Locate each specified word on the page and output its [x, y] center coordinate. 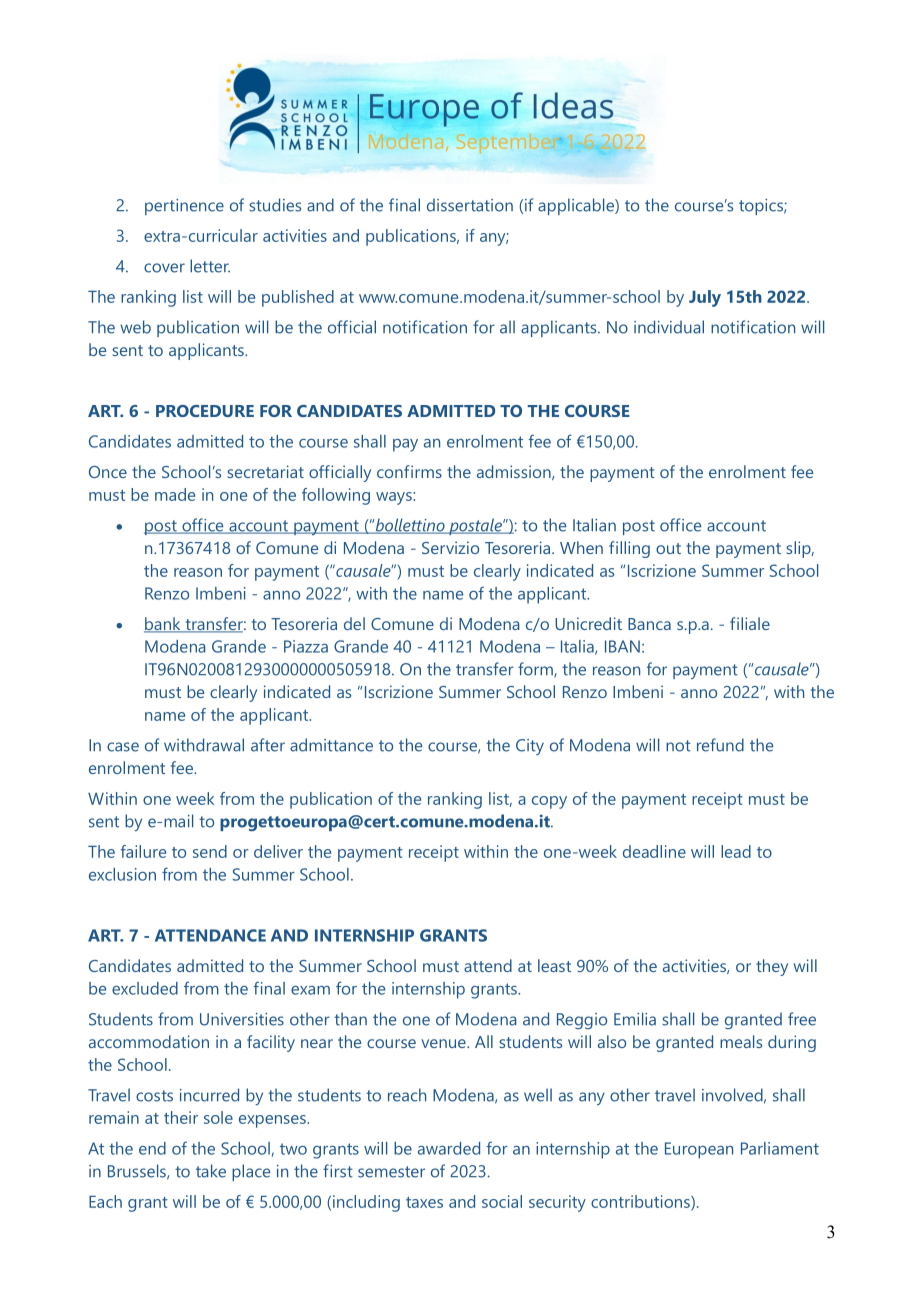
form [536, 670]
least [554, 965]
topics [762, 207]
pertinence [184, 207]
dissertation [470, 205]
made [175, 494]
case [123, 747]
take [211, 1171]
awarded [449, 1148]
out [668, 548]
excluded [145, 988]
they [772, 967]
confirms [409, 471]
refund [720, 745]
